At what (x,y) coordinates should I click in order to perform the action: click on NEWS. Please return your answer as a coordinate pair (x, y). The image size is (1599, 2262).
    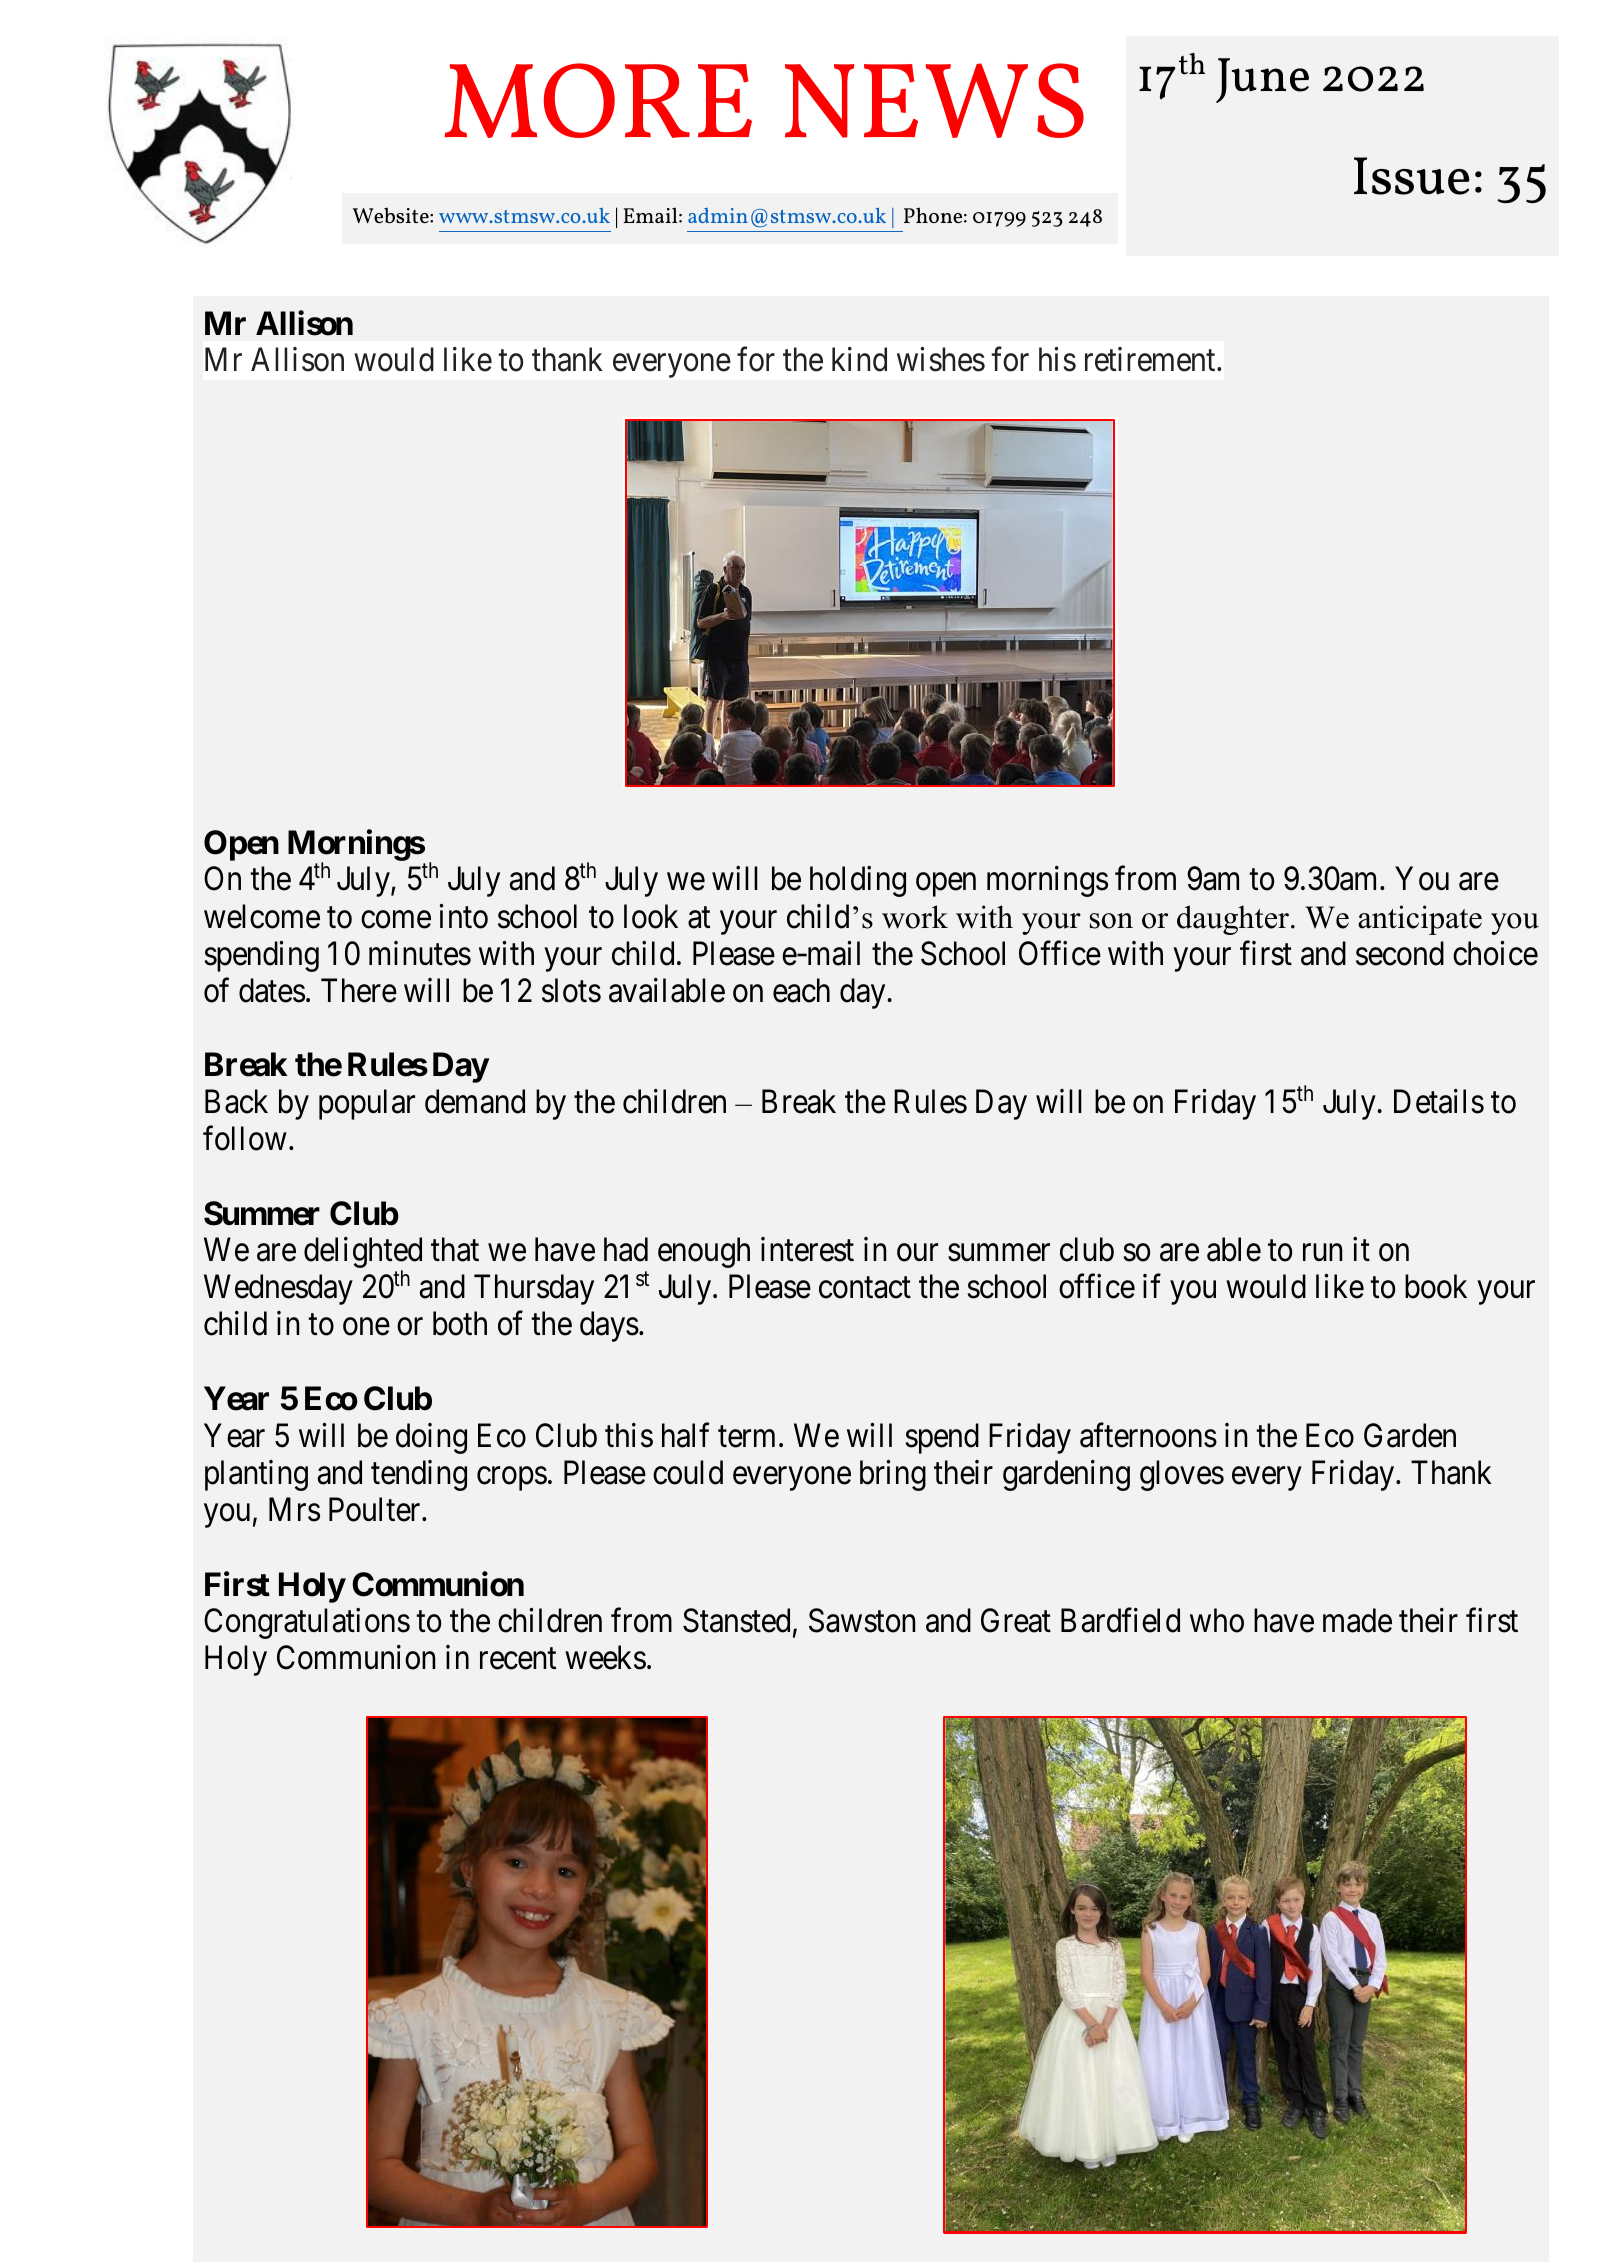
    Looking at the image, I should click on (934, 100).
